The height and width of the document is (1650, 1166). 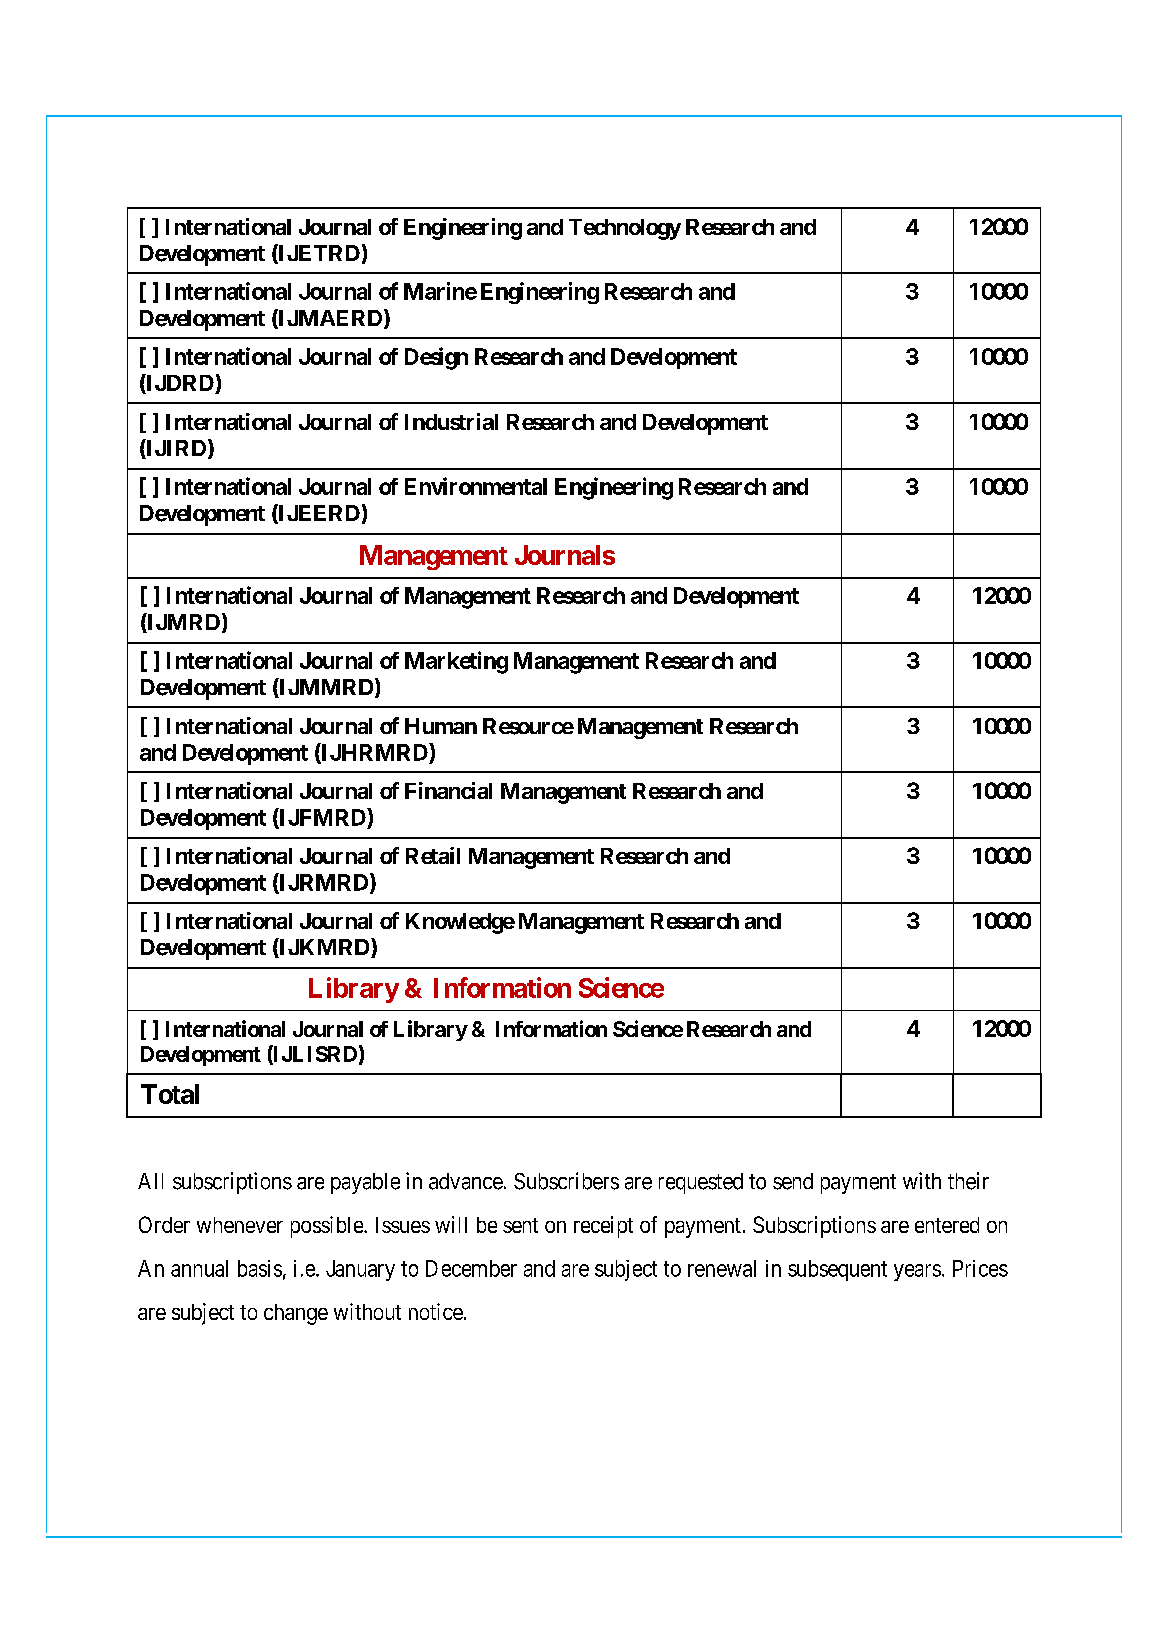 What do you see at coordinates (625, 229) in the document?
I see `Technology` at bounding box center [625, 229].
